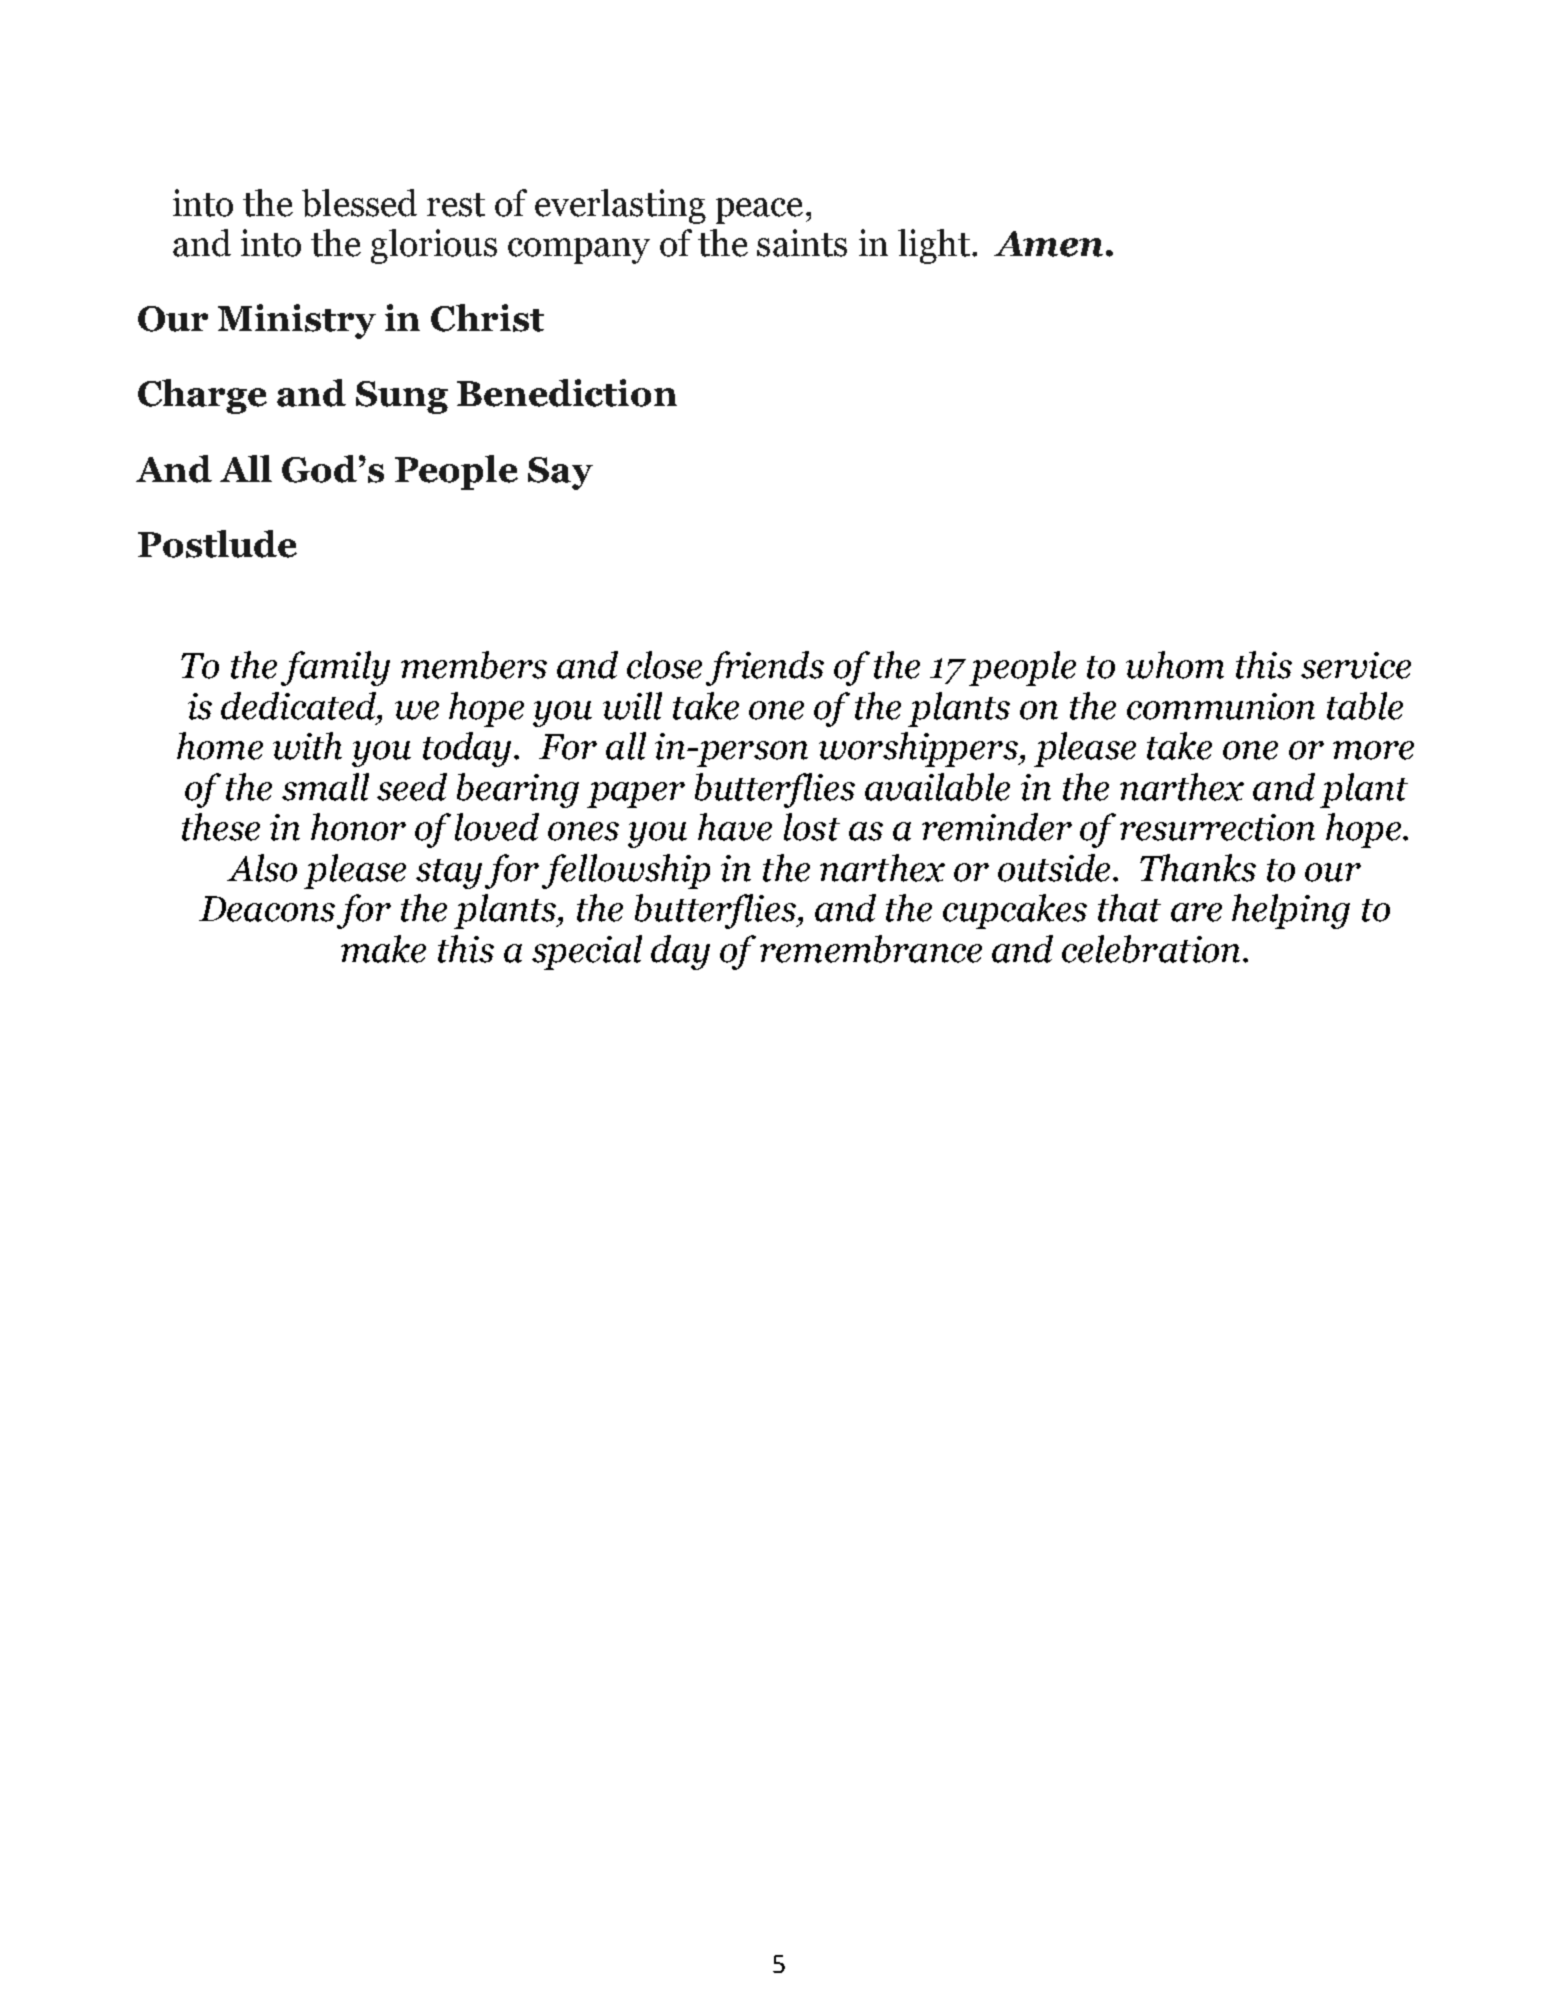  What do you see at coordinates (759, 211) in the screenshot?
I see `peace` at bounding box center [759, 211].
